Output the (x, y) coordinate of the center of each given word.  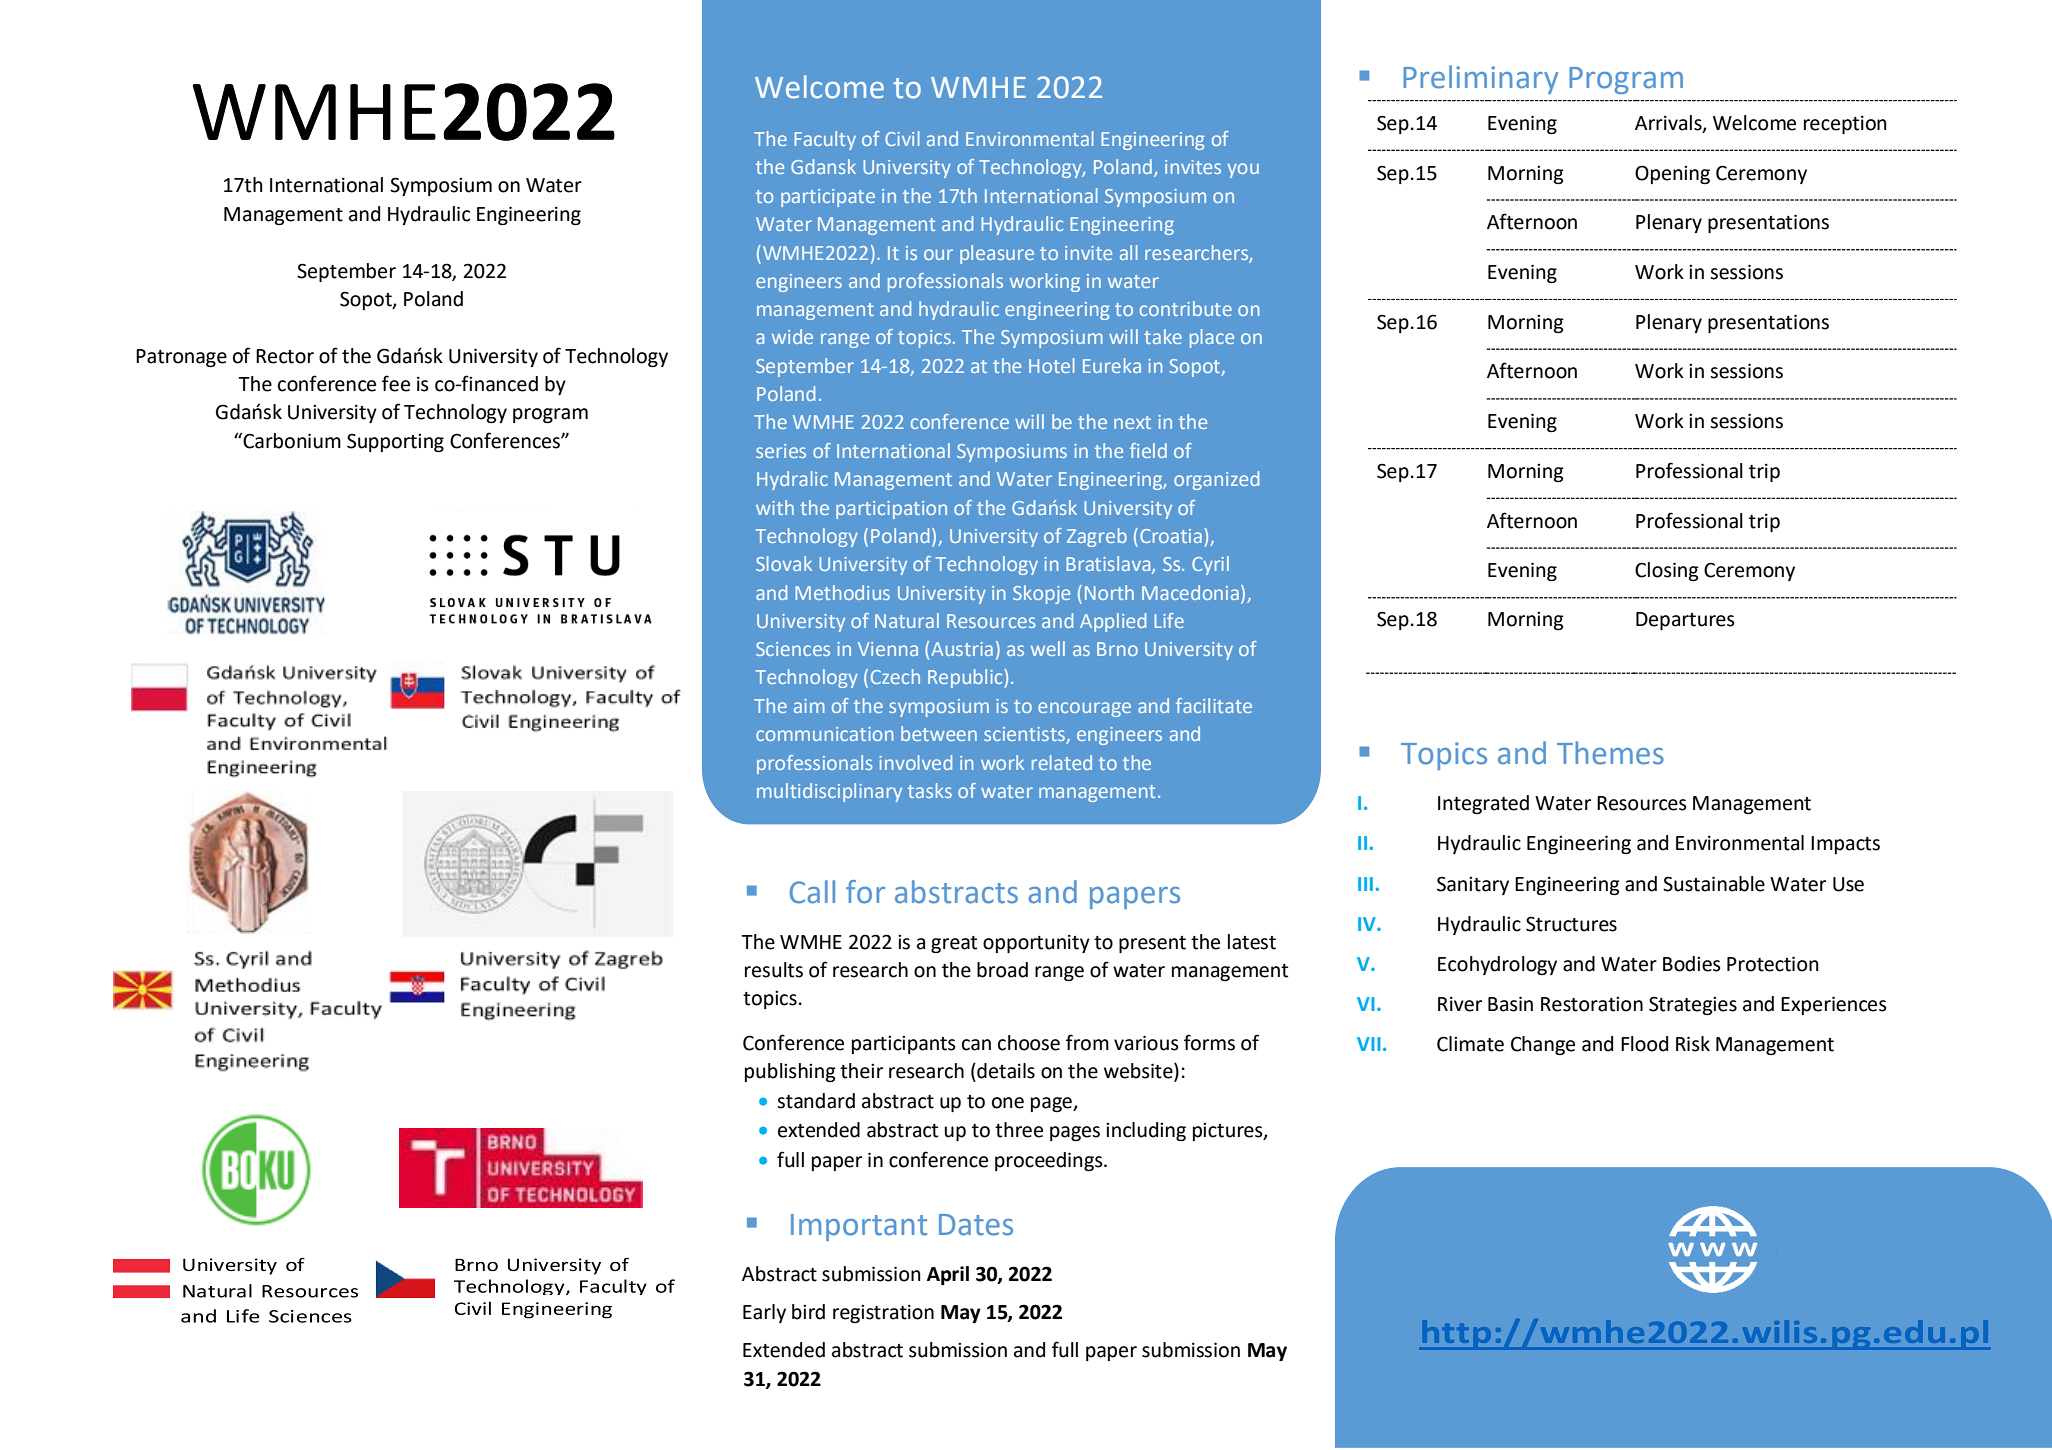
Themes (1610, 753)
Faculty (825, 140)
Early (764, 1313)
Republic (966, 678)
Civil (902, 138)
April (948, 1275)
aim (809, 706)
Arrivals (1669, 123)
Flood (1644, 1044)
